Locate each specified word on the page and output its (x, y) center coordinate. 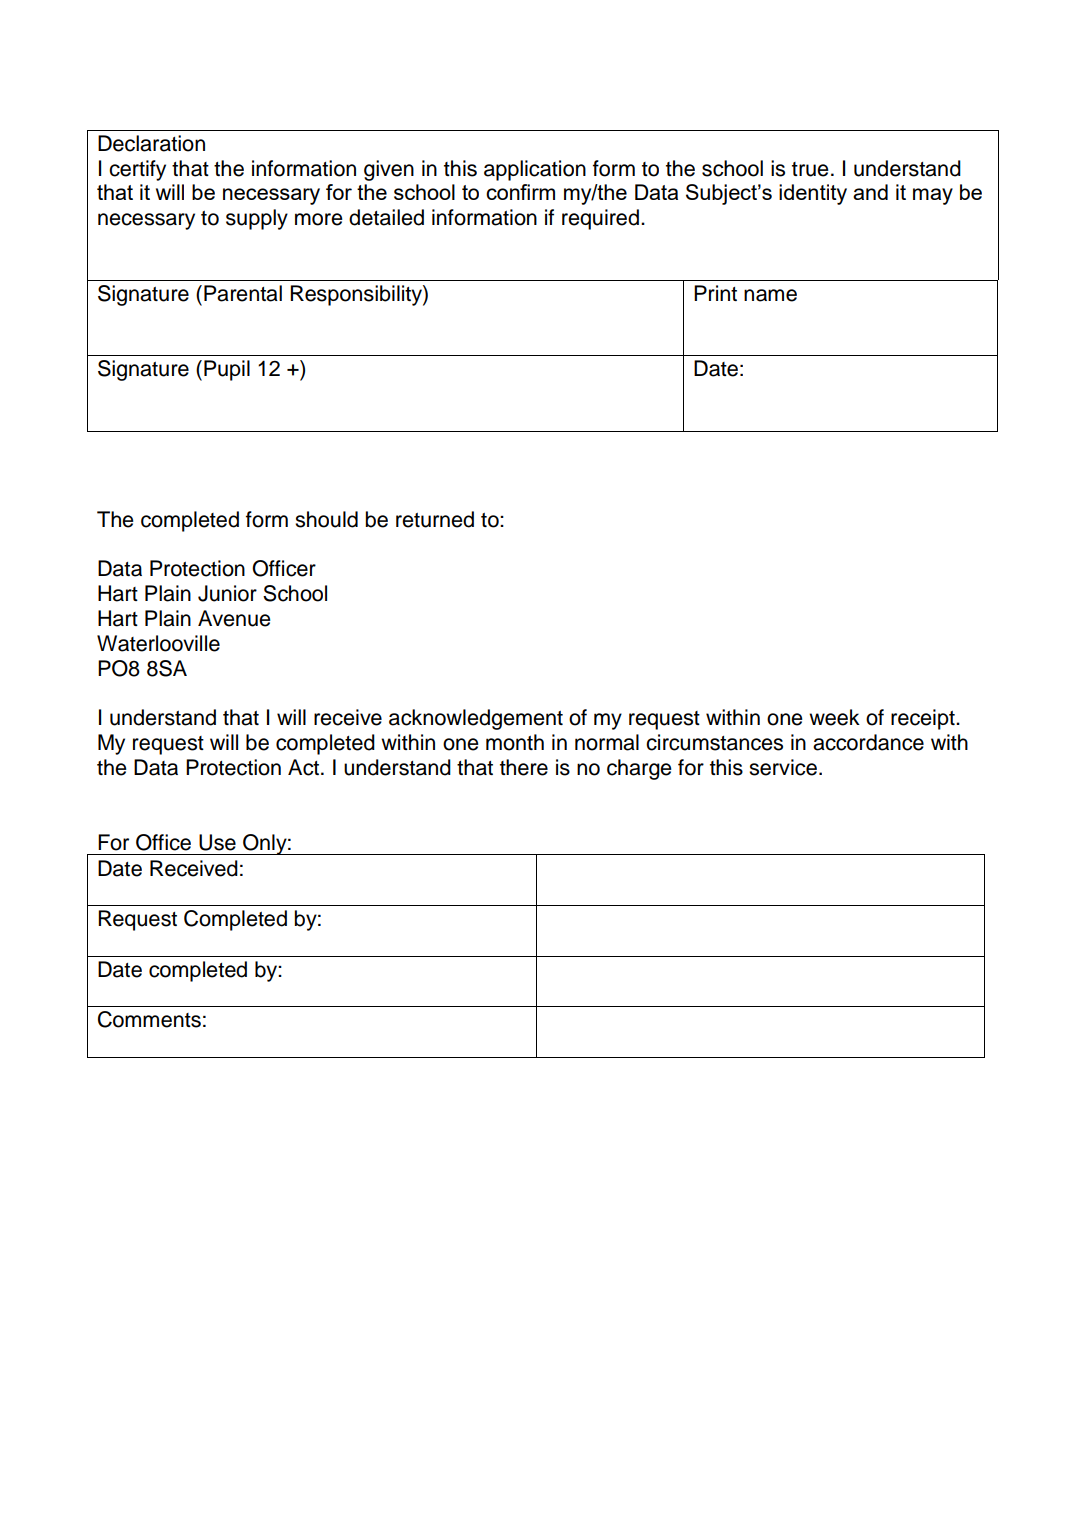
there (524, 767)
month (515, 742)
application (535, 170)
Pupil (227, 370)
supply (257, 219)
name (770, 295)
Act (303, 767)
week (834, 717)
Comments (149, 1019)
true (810, 169)
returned (435, 519)
